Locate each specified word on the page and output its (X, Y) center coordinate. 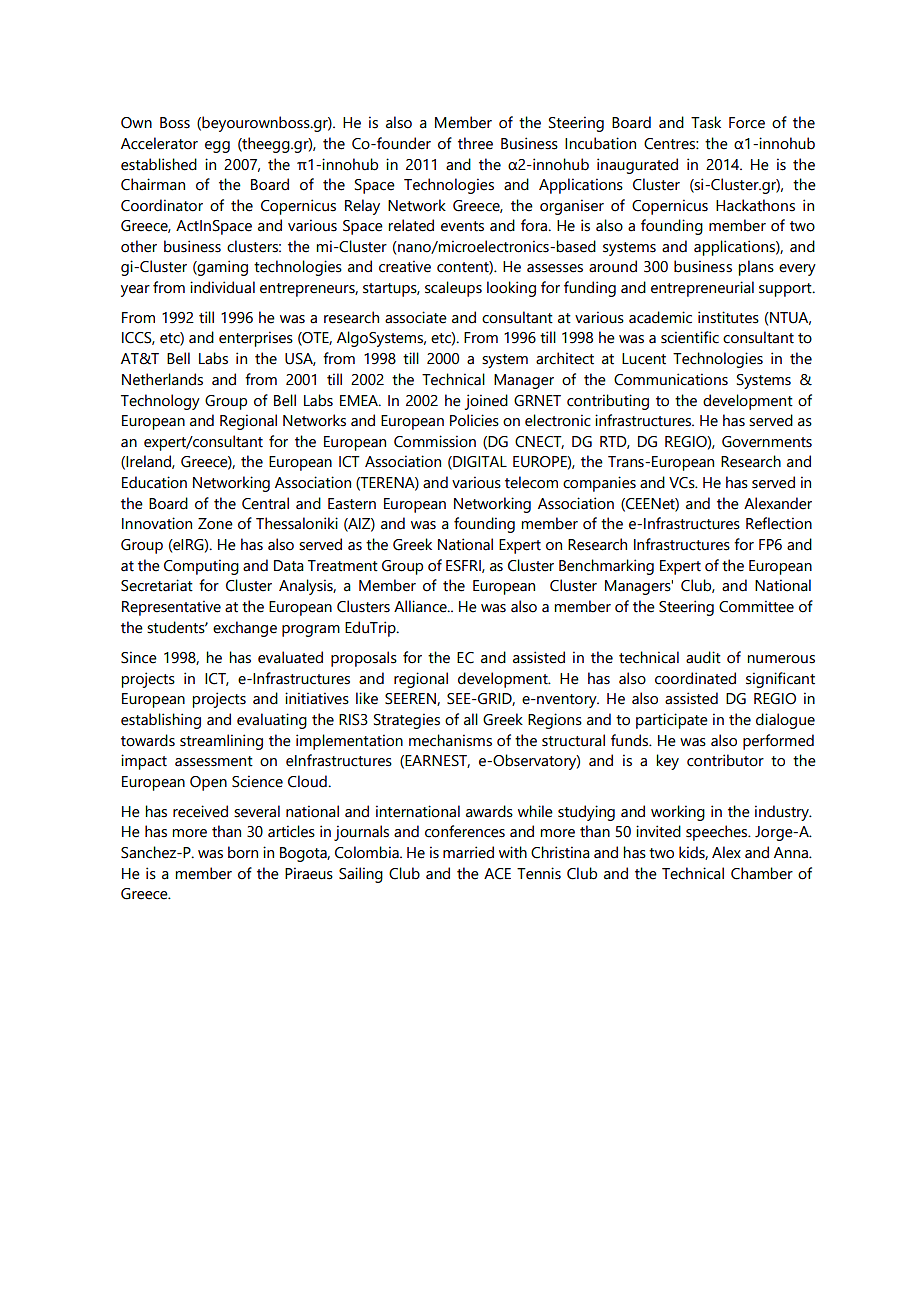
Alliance (421, 606)
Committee (756, 606)
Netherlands (162, 379)
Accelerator (159, 143)
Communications (671, 379)
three (475, 143)
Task (706, 122)
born (243, 852)
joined (486, 402)
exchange (245, 629)
